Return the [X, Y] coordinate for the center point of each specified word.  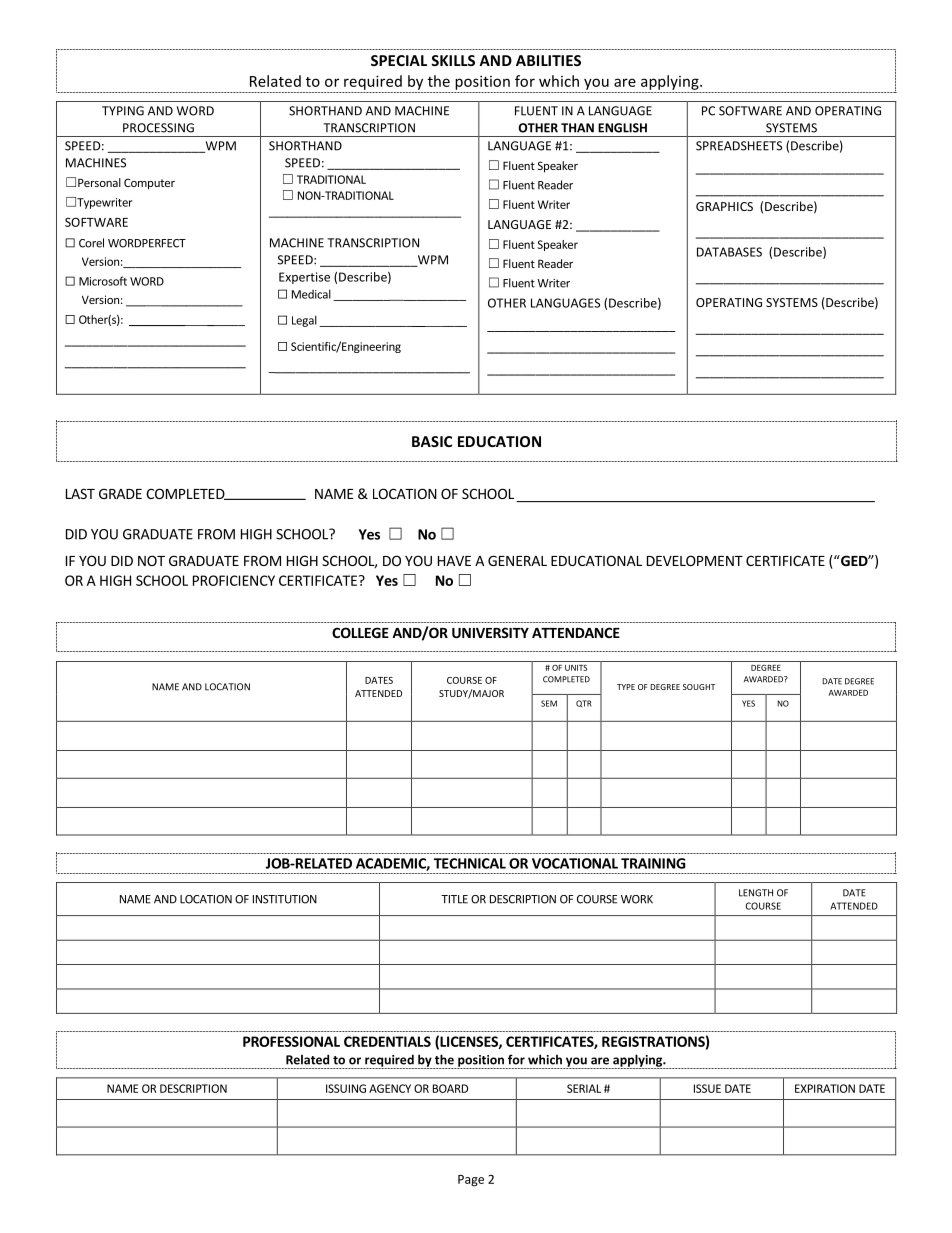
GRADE [120, 493]
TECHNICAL [470, 863]
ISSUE [707, 1088]
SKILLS [453, 60]
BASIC [432, 441]
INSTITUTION [285, 899]
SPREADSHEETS [739, 146]
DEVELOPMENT [695, 560]
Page [471, 1181]
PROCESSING [158, 128]
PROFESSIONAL [291, 1041]
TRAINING [653, 863]
